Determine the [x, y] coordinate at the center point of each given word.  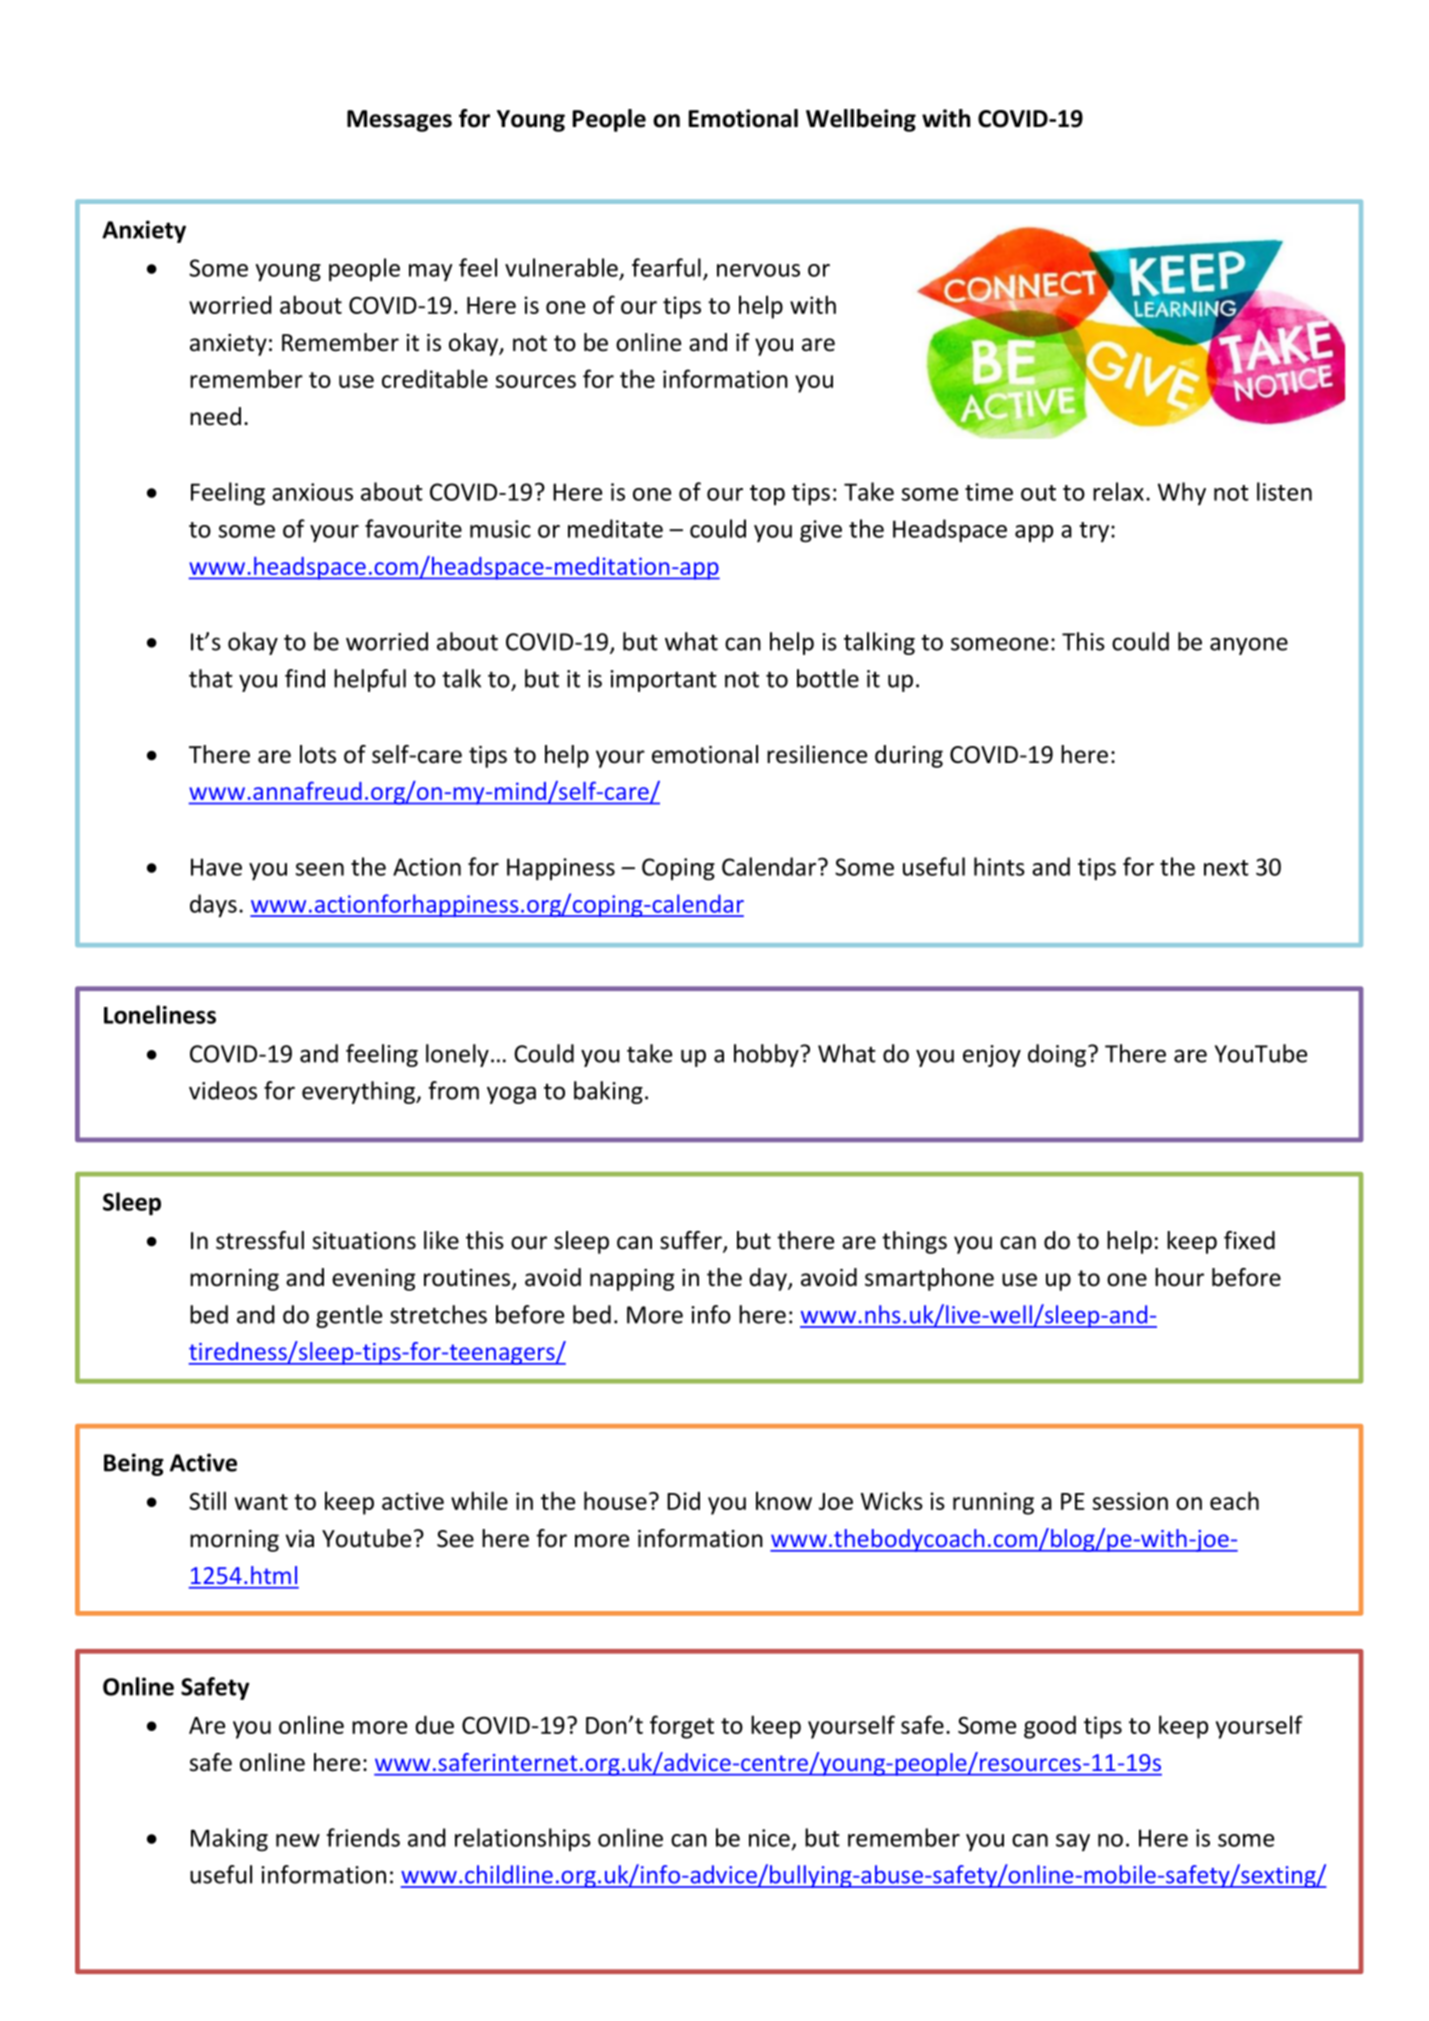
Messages [399, 121]
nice [769, 1838]
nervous [758, 270]
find [305, 678]
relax [1118, 491]
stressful [260, 1240]
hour [1179, 1277]
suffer [692, 1241]
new [298, 1840]
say [1073, 1842]
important [663, 681]
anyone [1249, 646]
